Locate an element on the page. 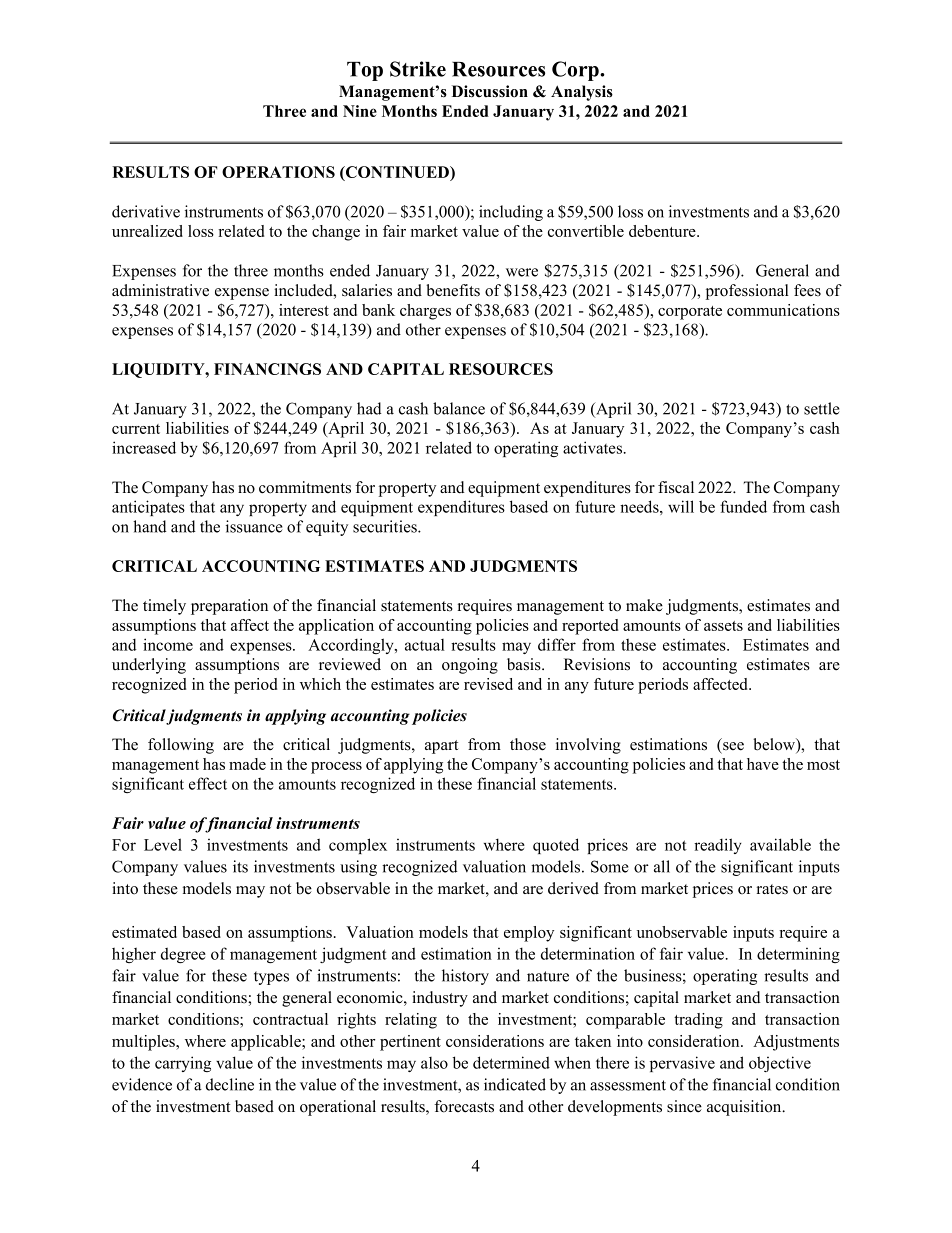  decline is located at coordinates (230, 1084).
